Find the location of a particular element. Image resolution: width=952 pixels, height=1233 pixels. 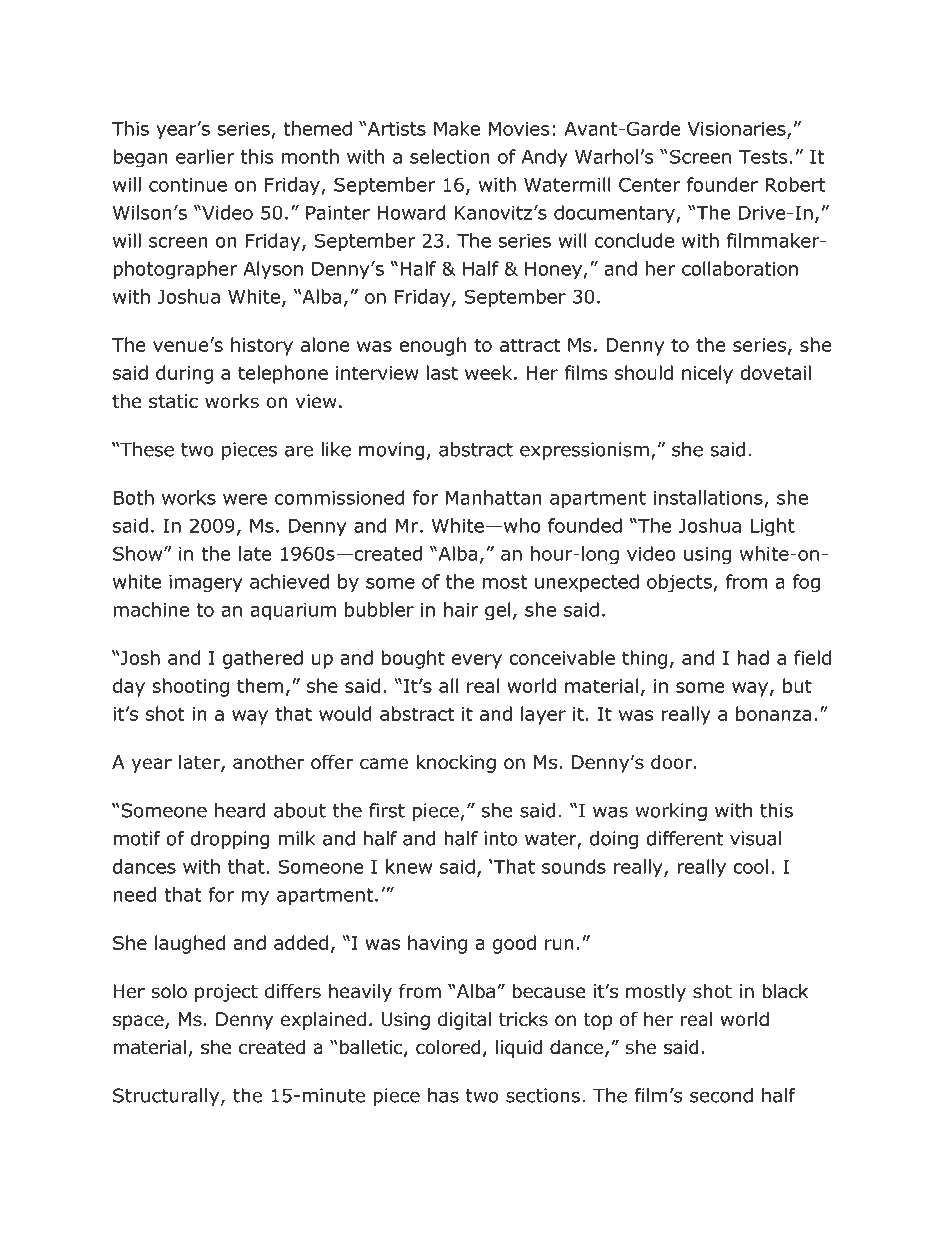

installations is located at coordinates (708, 497).
